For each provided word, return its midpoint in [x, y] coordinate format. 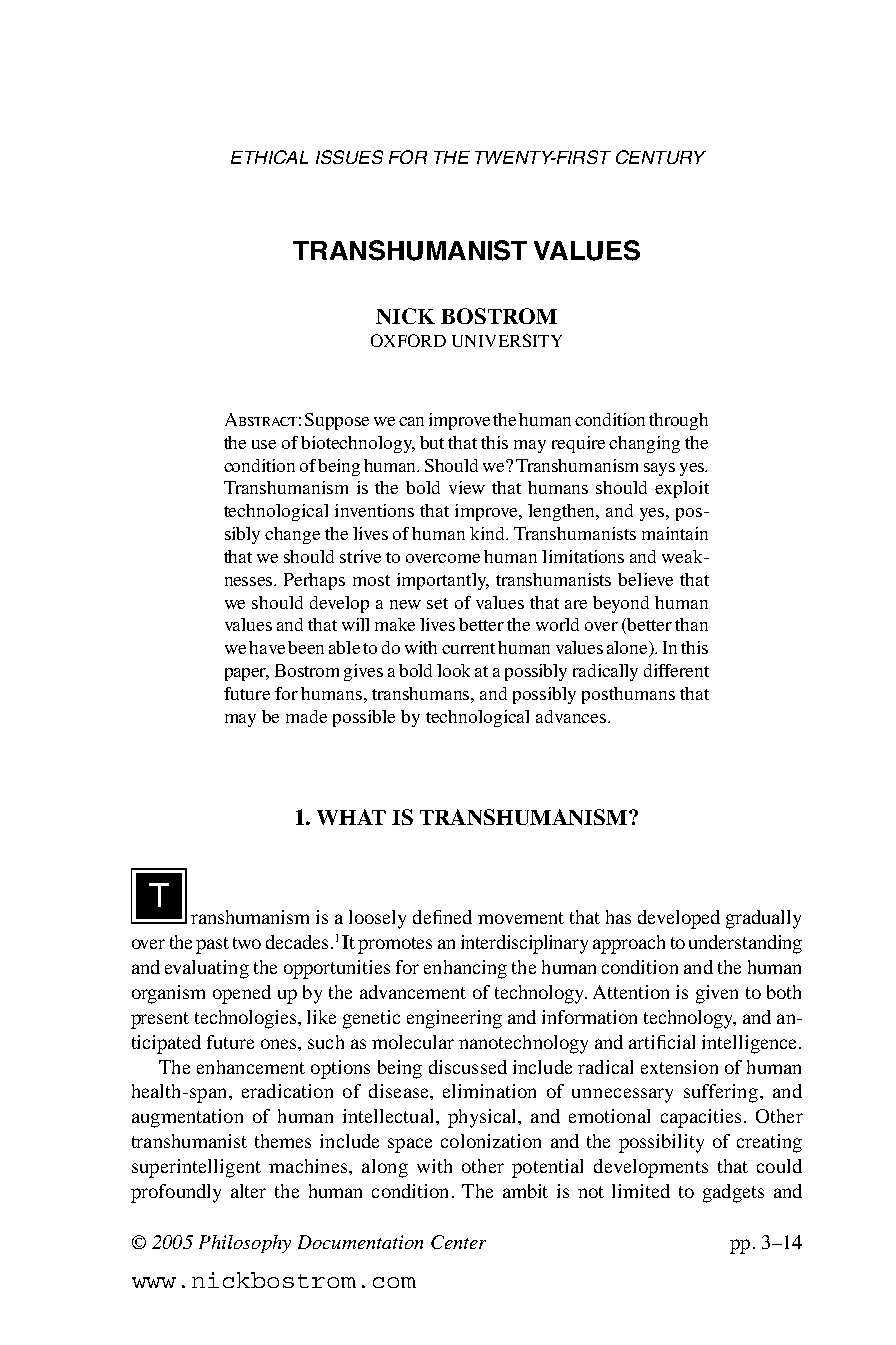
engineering [454, 1019]
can [411, 421]
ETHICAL [269, 157]
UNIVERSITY [507, 340]
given [717, 994]
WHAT [351, 817]
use [264, 444]
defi [428, 917]
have [267, 647]
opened [242, 994]
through [678, 421]
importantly [443, 581]
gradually [763, 919]
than [691, 624]
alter [248, 1191]
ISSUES [349, 157]
